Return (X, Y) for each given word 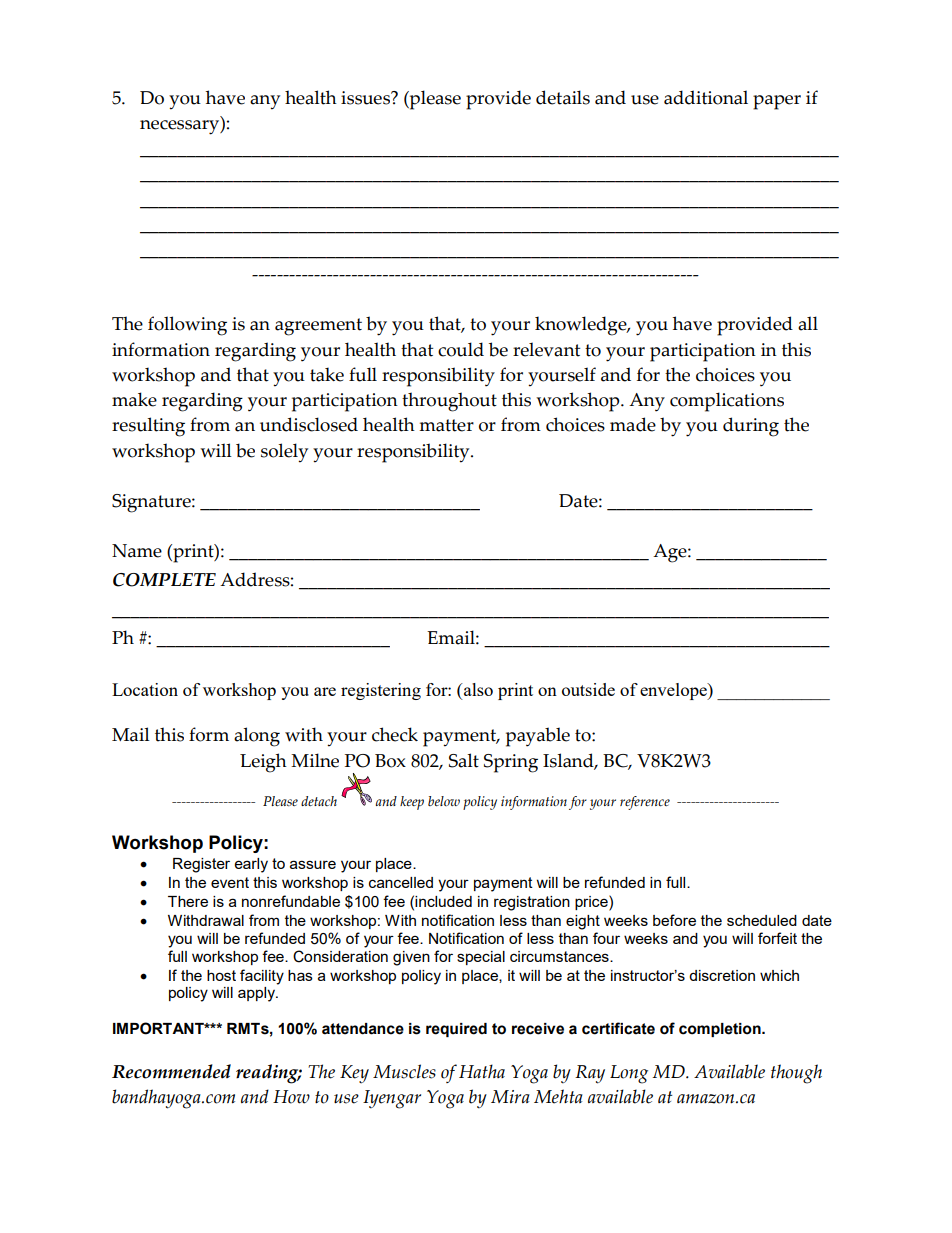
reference (645, 803)
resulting (148, 427)
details (563, 97)
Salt (464, 760)
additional (706, 97)
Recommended (171, 1071)
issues (367, 98)
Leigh (263, 763)
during (751, 427)
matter (446, 425)
